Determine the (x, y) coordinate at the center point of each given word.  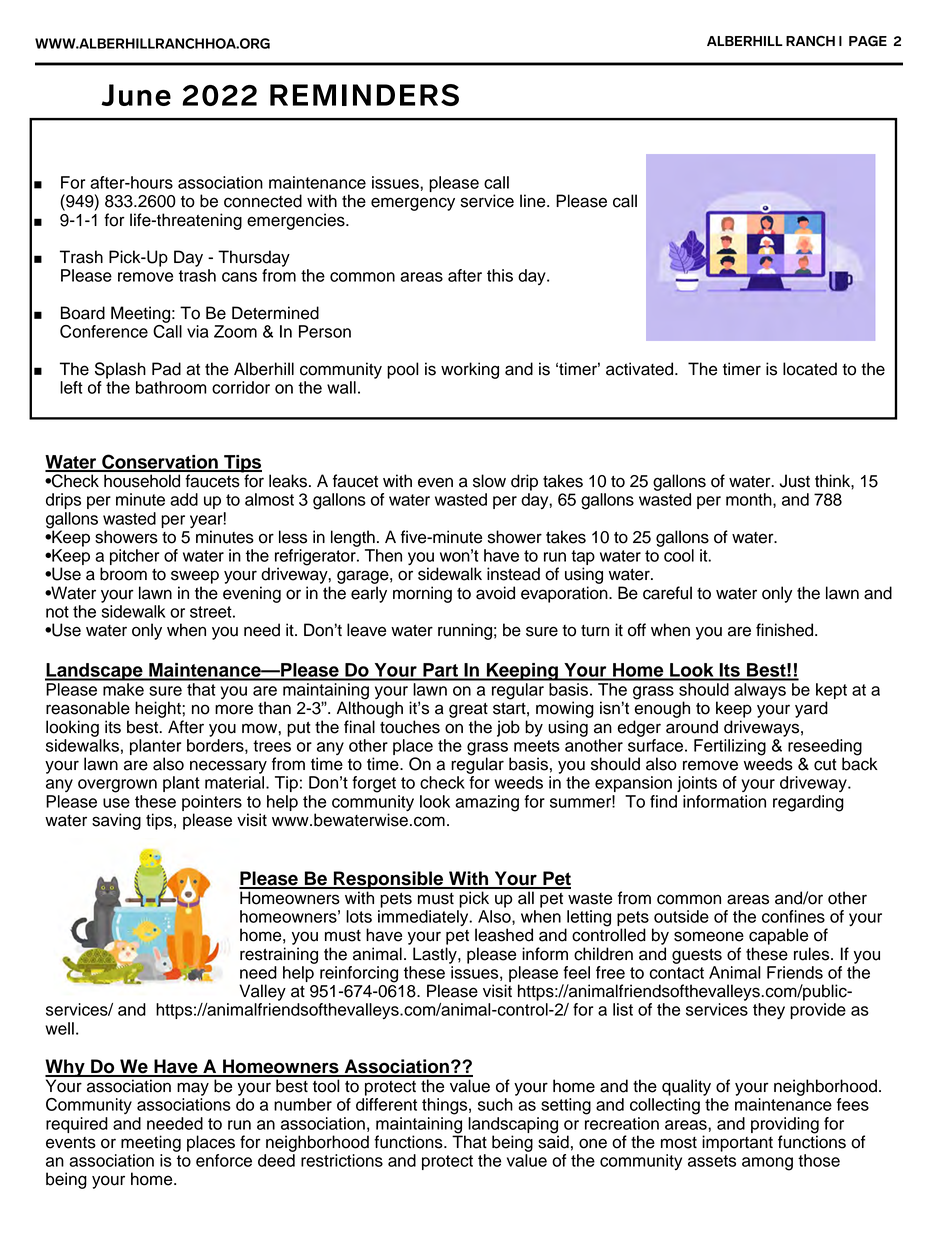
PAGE (868, 41)
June (136, 95)
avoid (495, 593)
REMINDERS (364, 95)
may (193, 1089)
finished (786, 630)
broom (123, 574)
